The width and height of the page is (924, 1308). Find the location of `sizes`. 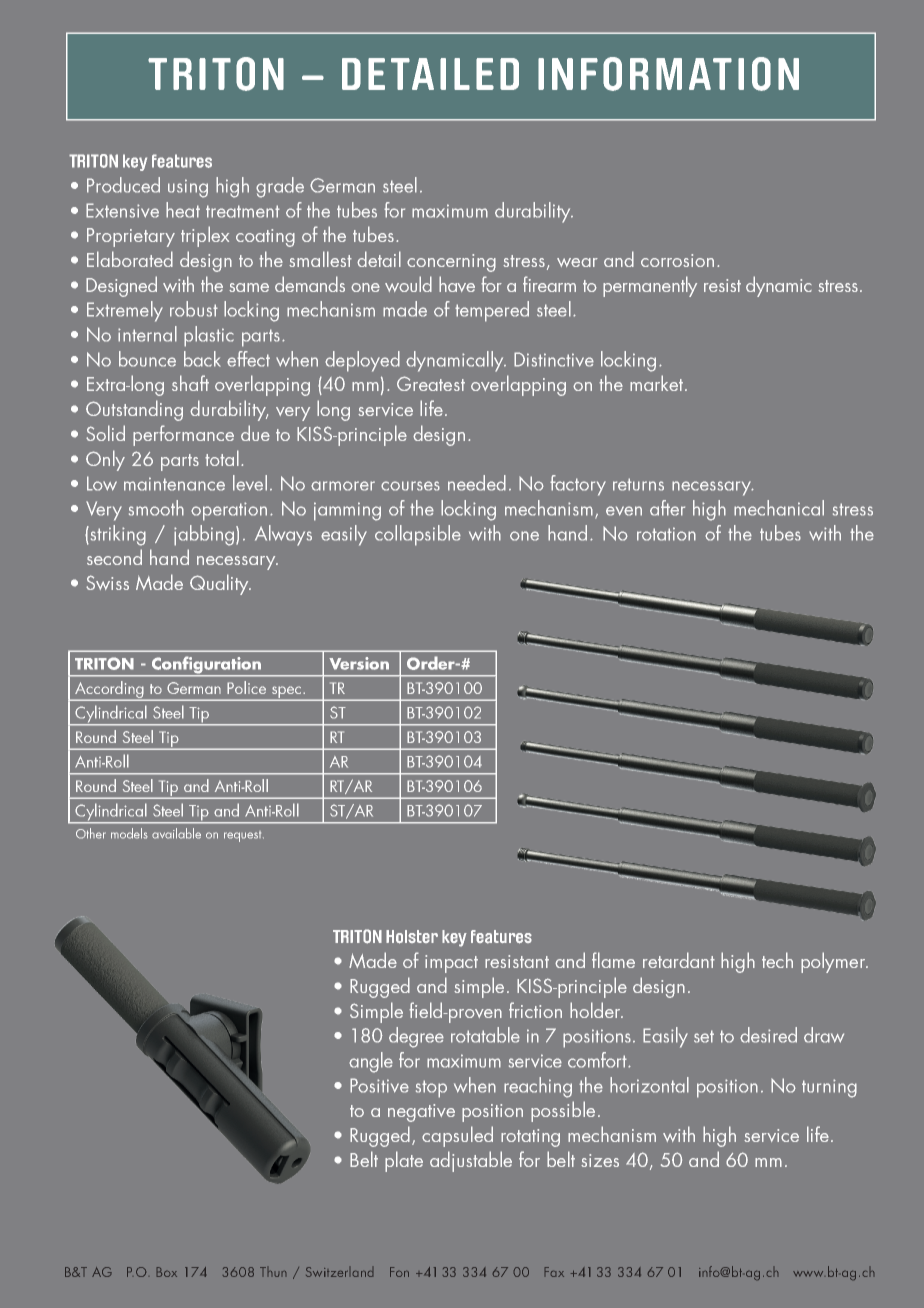

sizes is located at coordinates (600, 1160).
